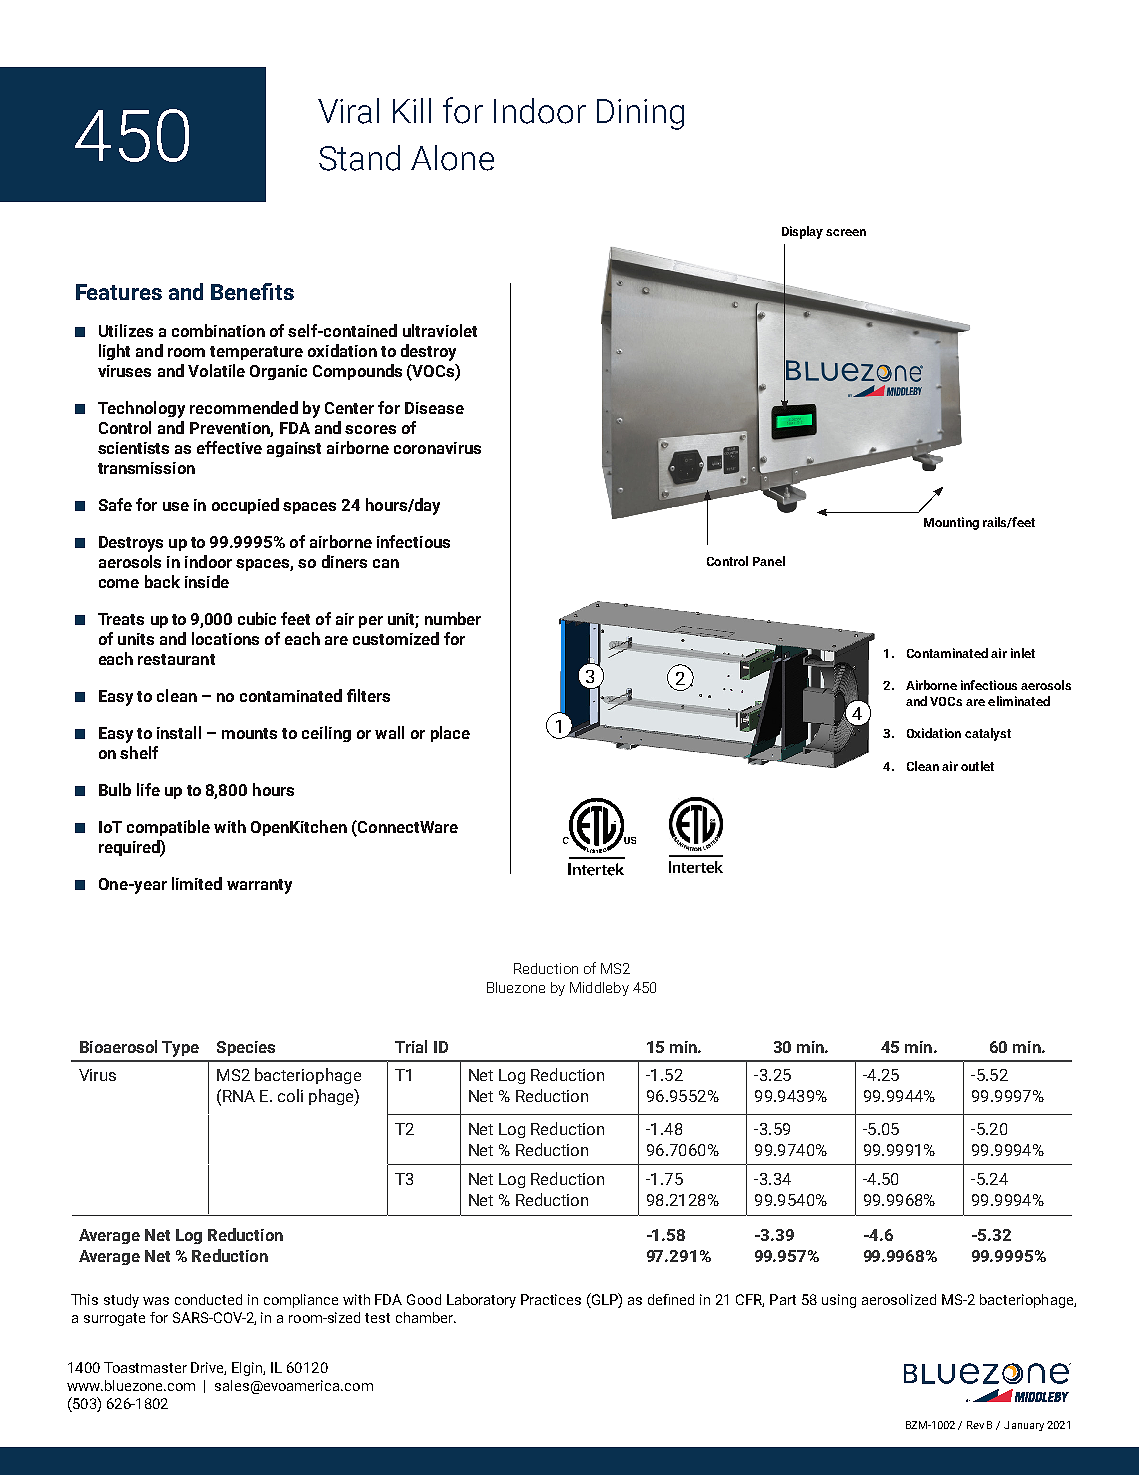 The height and width of the image is (1475, 1139). I want to click on Viral, so click(348, 111).
